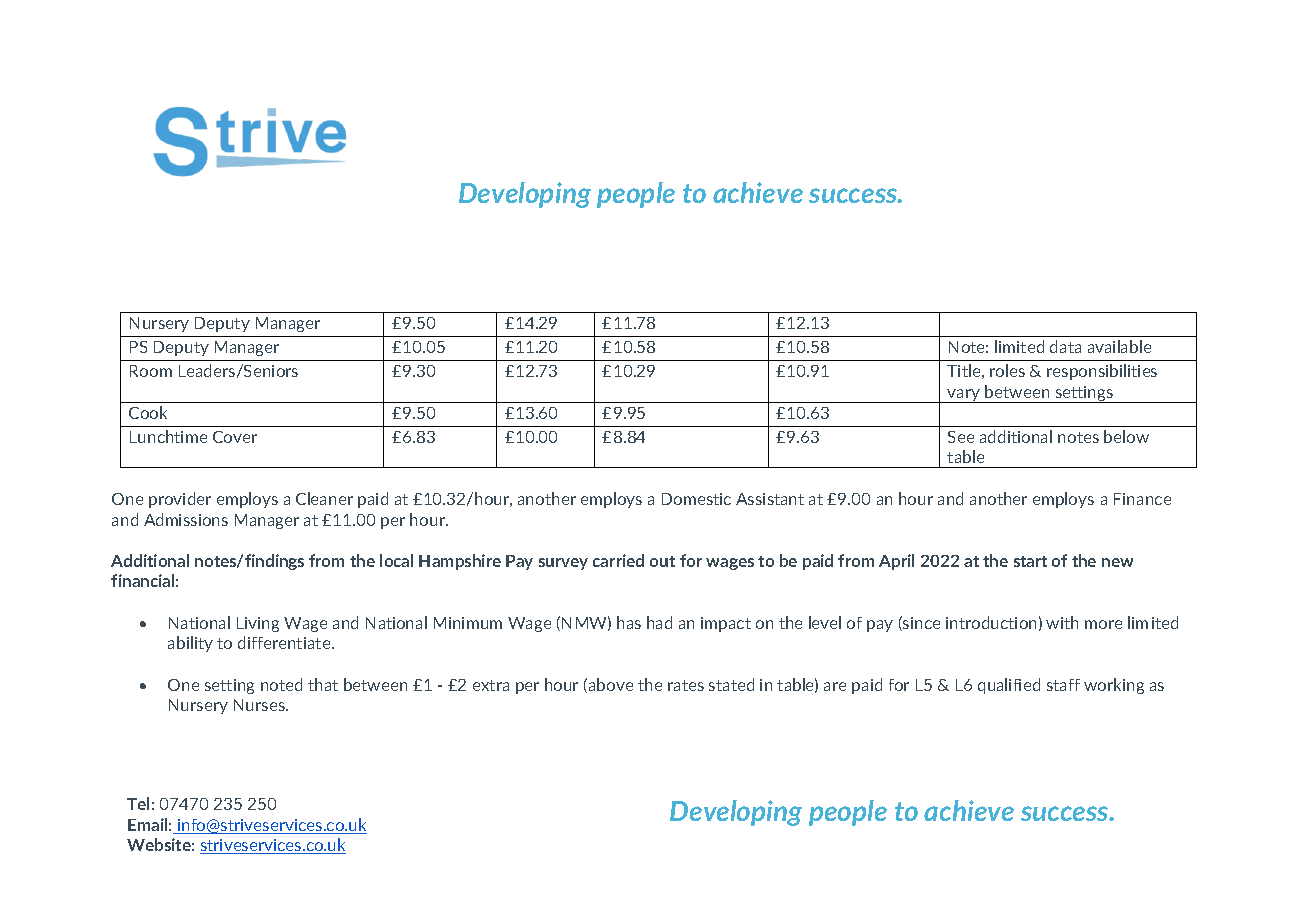 The image size is (1308, 924). What do you see at coordinates (138, 803) in the image?
I see `Tel` at bounding box center [138, 803].
